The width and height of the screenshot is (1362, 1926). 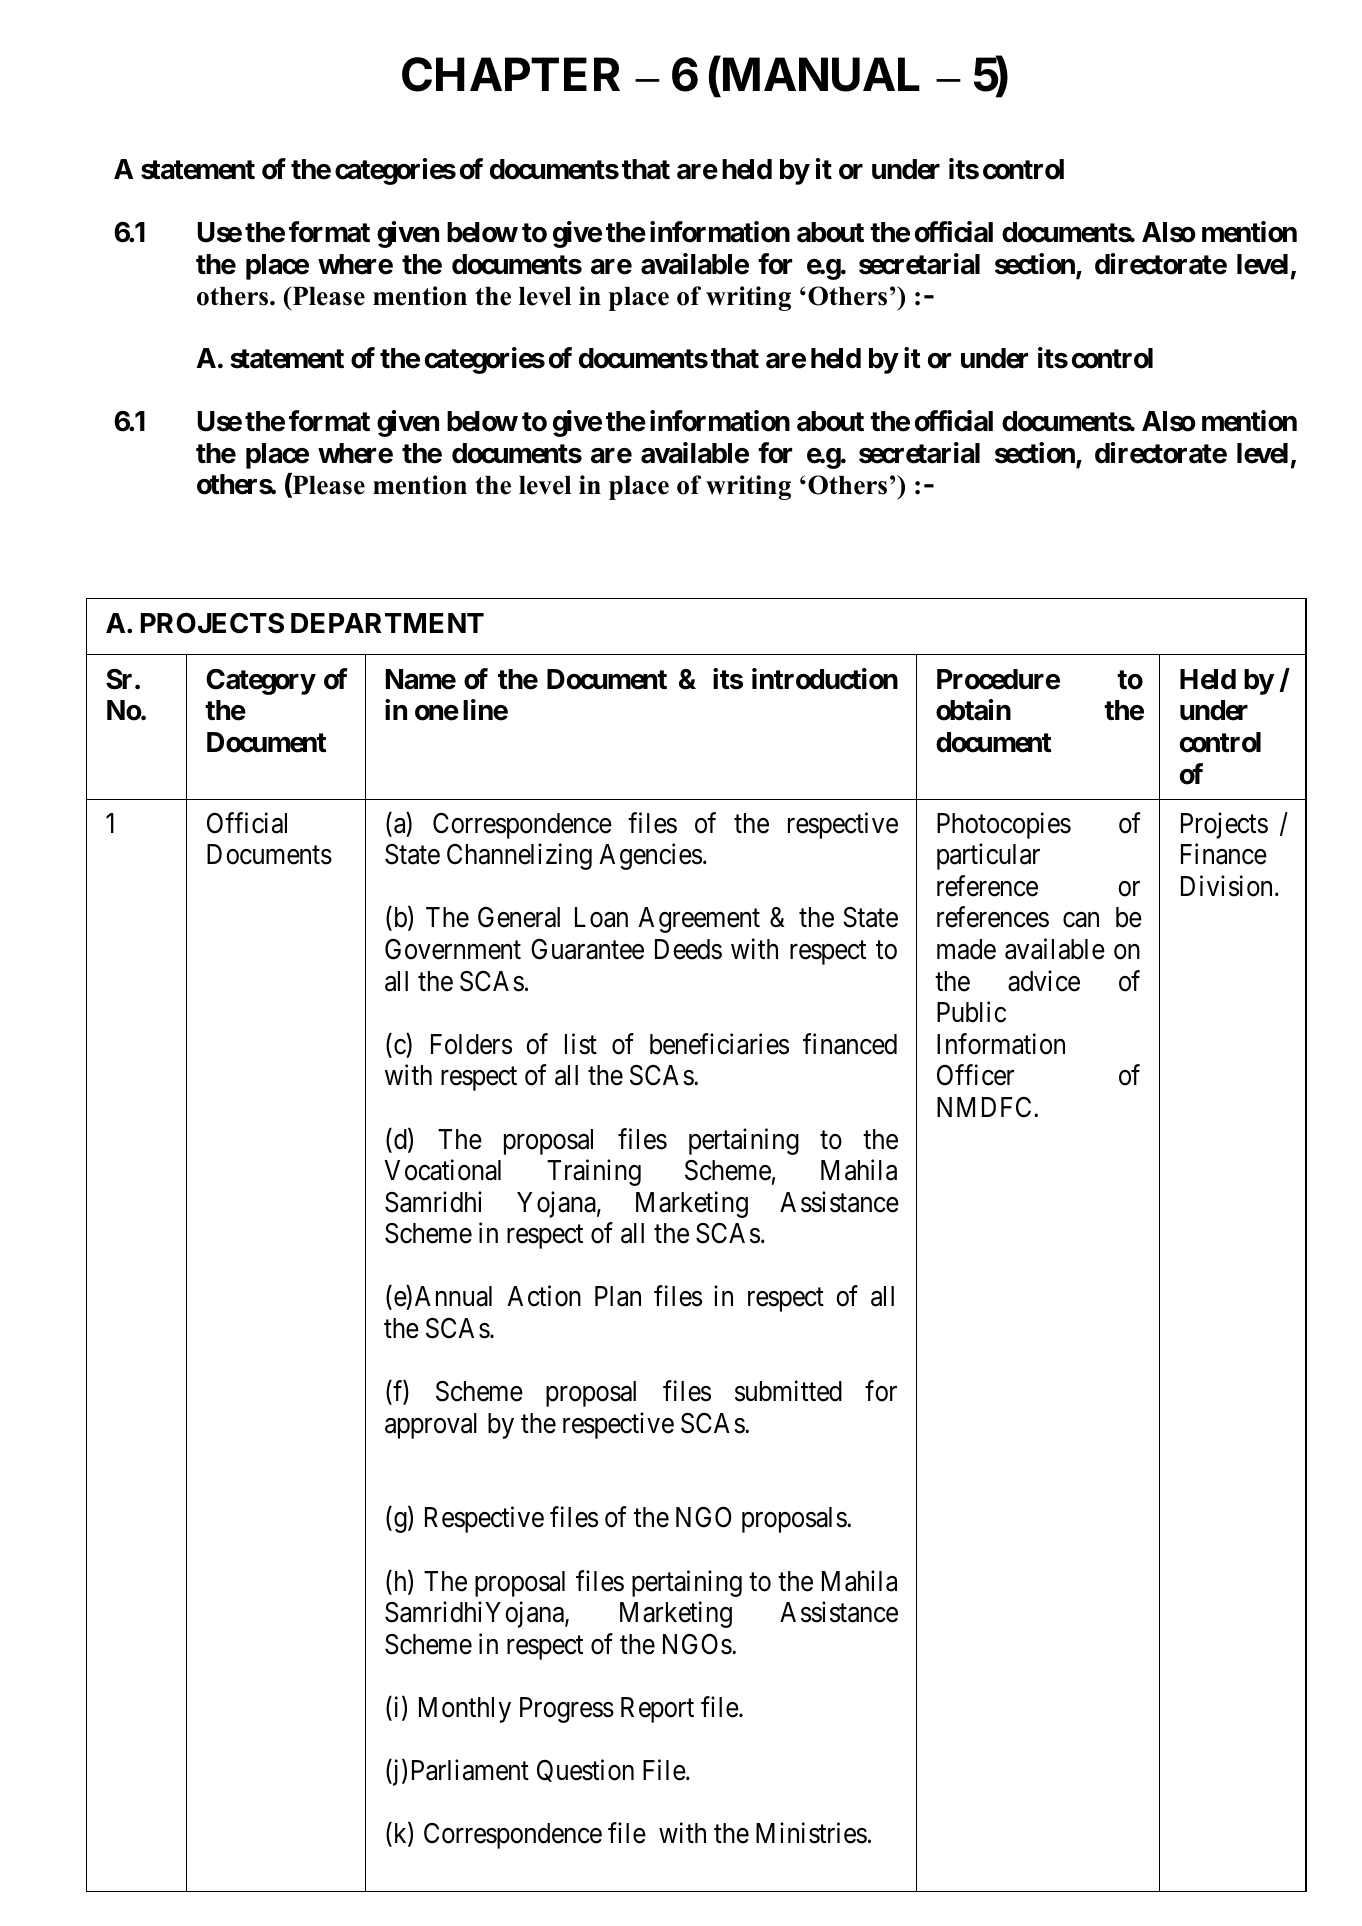 I want to click on DEPARTMENT, so click(x=387, y=623).
